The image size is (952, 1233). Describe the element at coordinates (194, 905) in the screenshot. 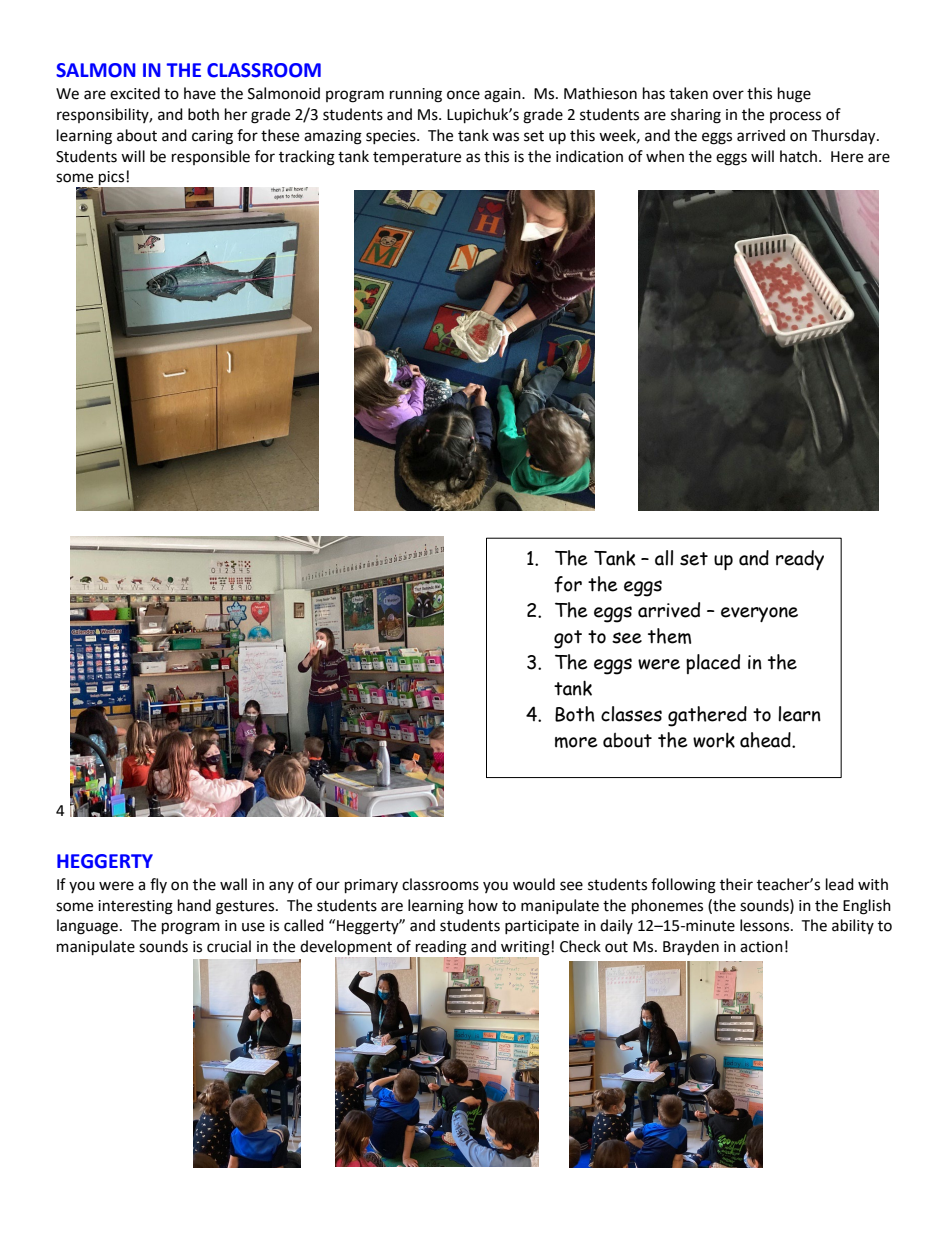

I see `hand` at that location.
